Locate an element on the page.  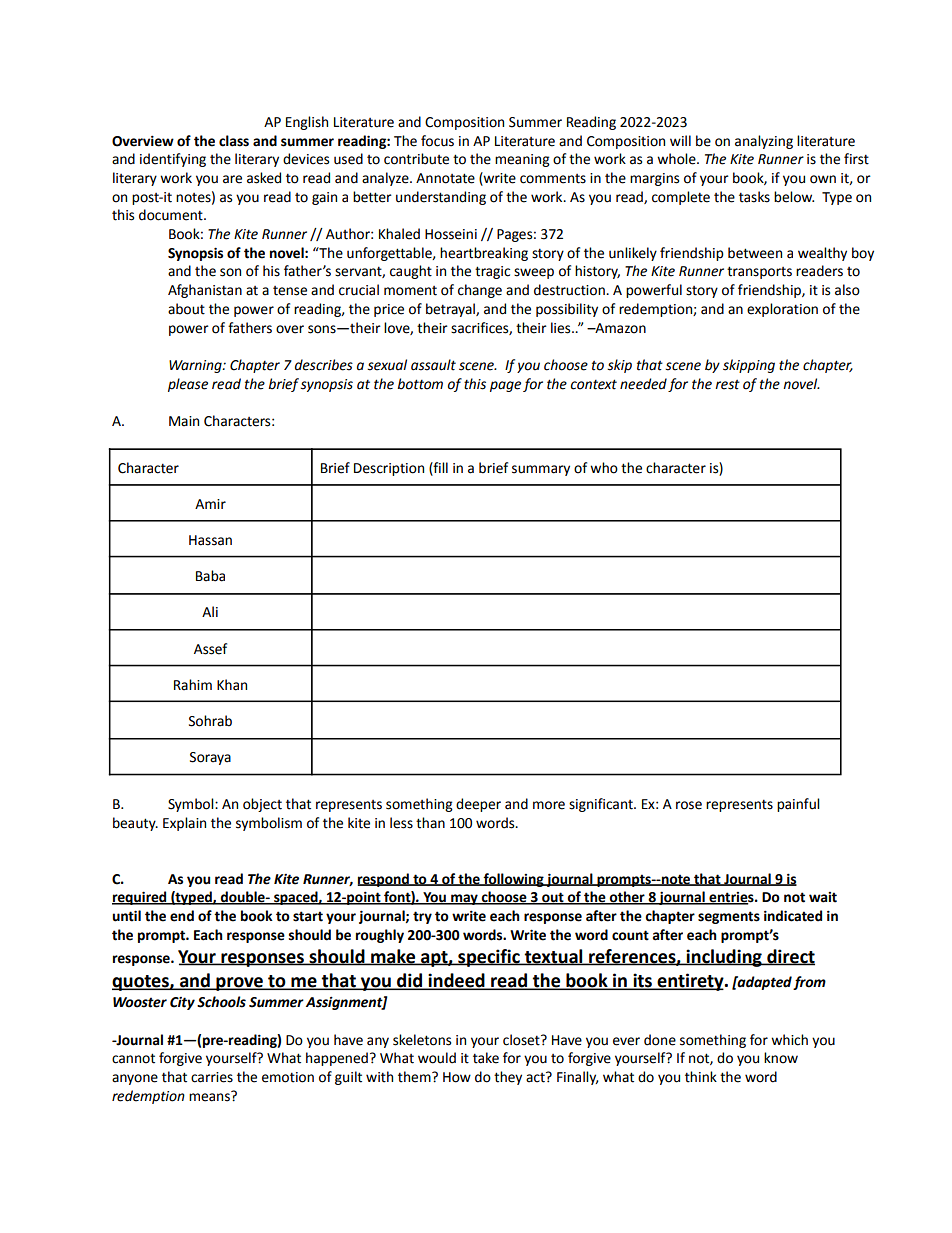
take is located at coordinates (486, 1058).
